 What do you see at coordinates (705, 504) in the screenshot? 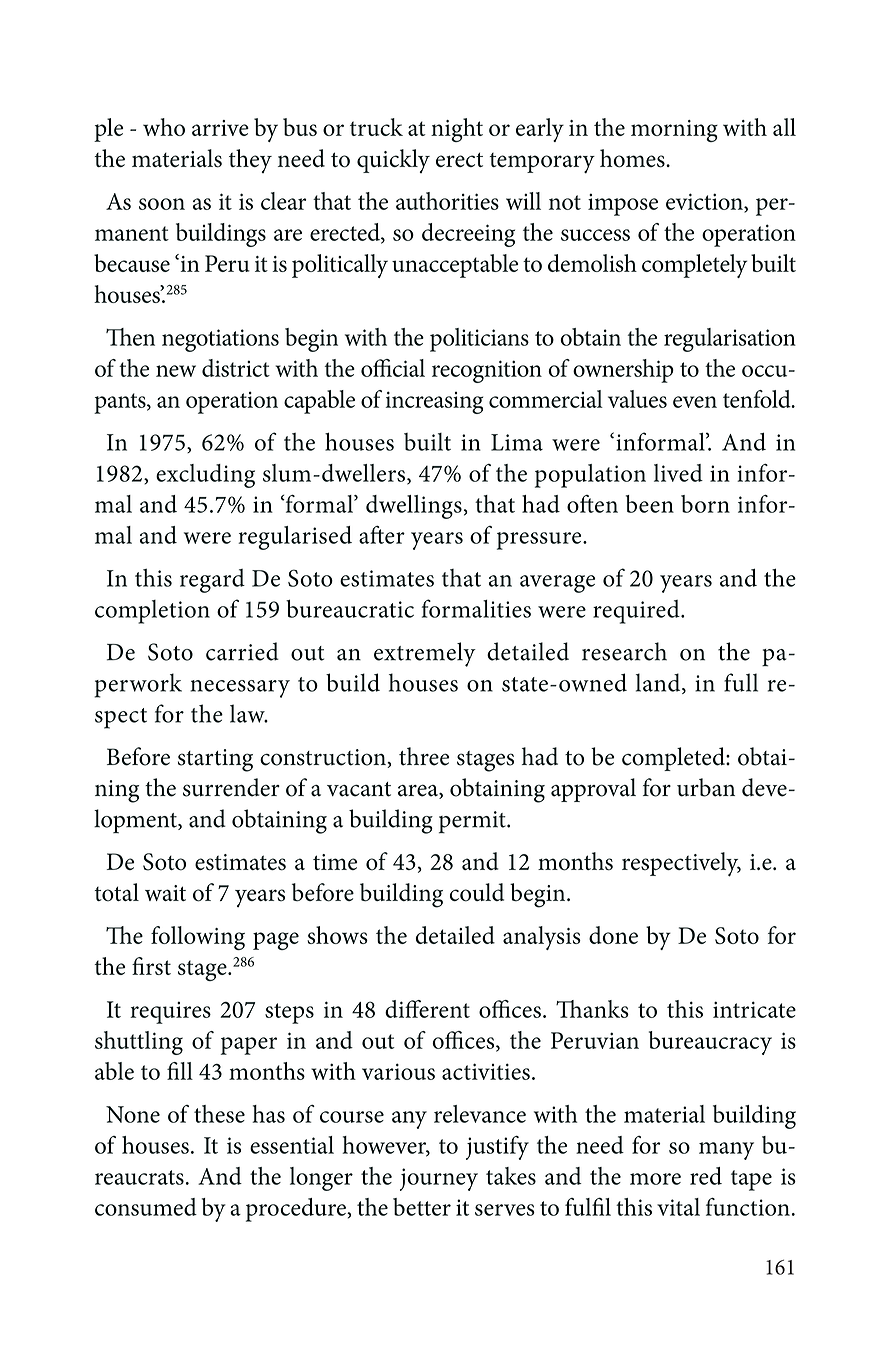
I see `born` at bounding box center [705, 504].
